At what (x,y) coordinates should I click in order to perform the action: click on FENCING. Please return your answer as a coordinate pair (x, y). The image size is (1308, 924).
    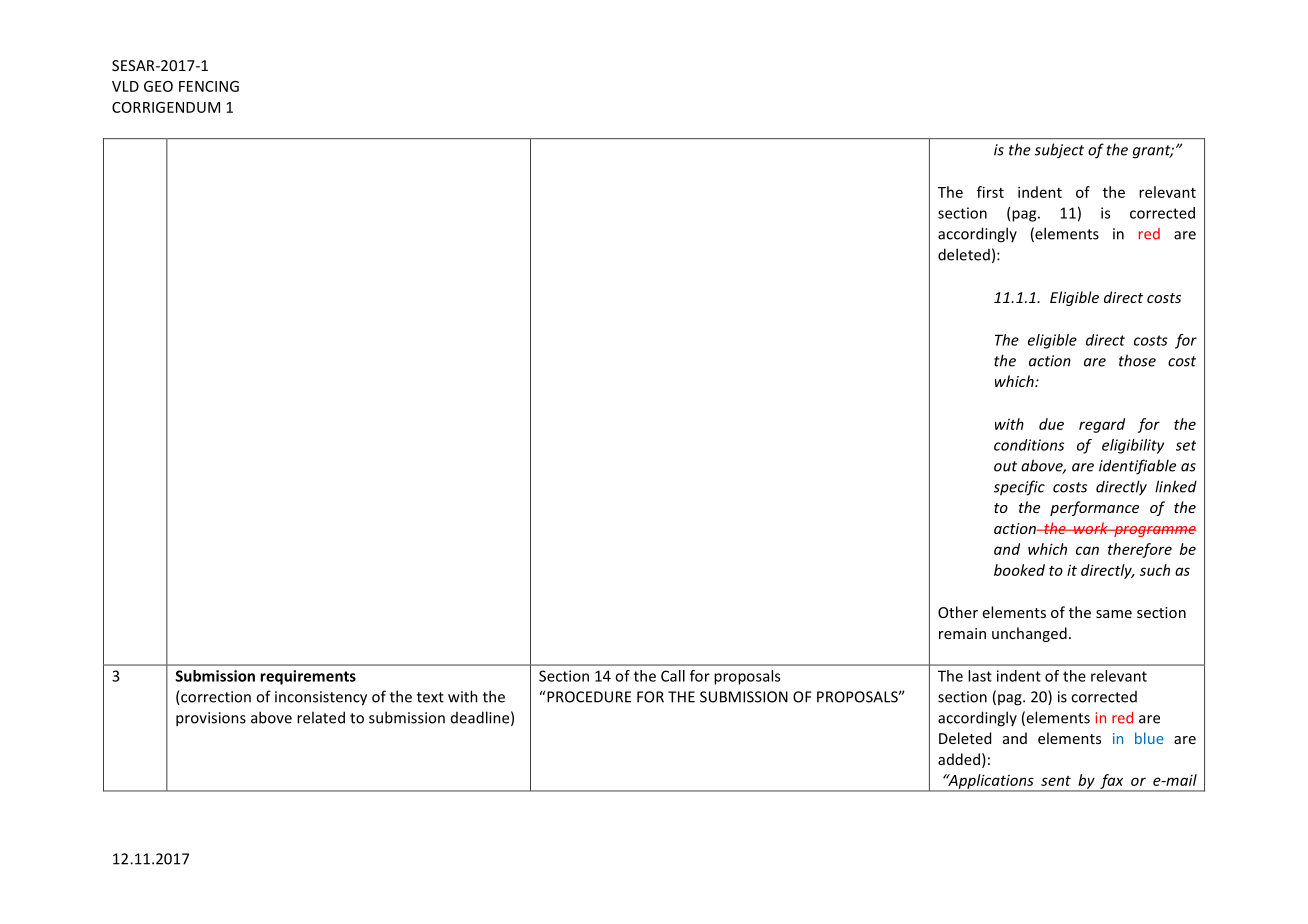
    Looking at the image, I should click on (209, 86).
